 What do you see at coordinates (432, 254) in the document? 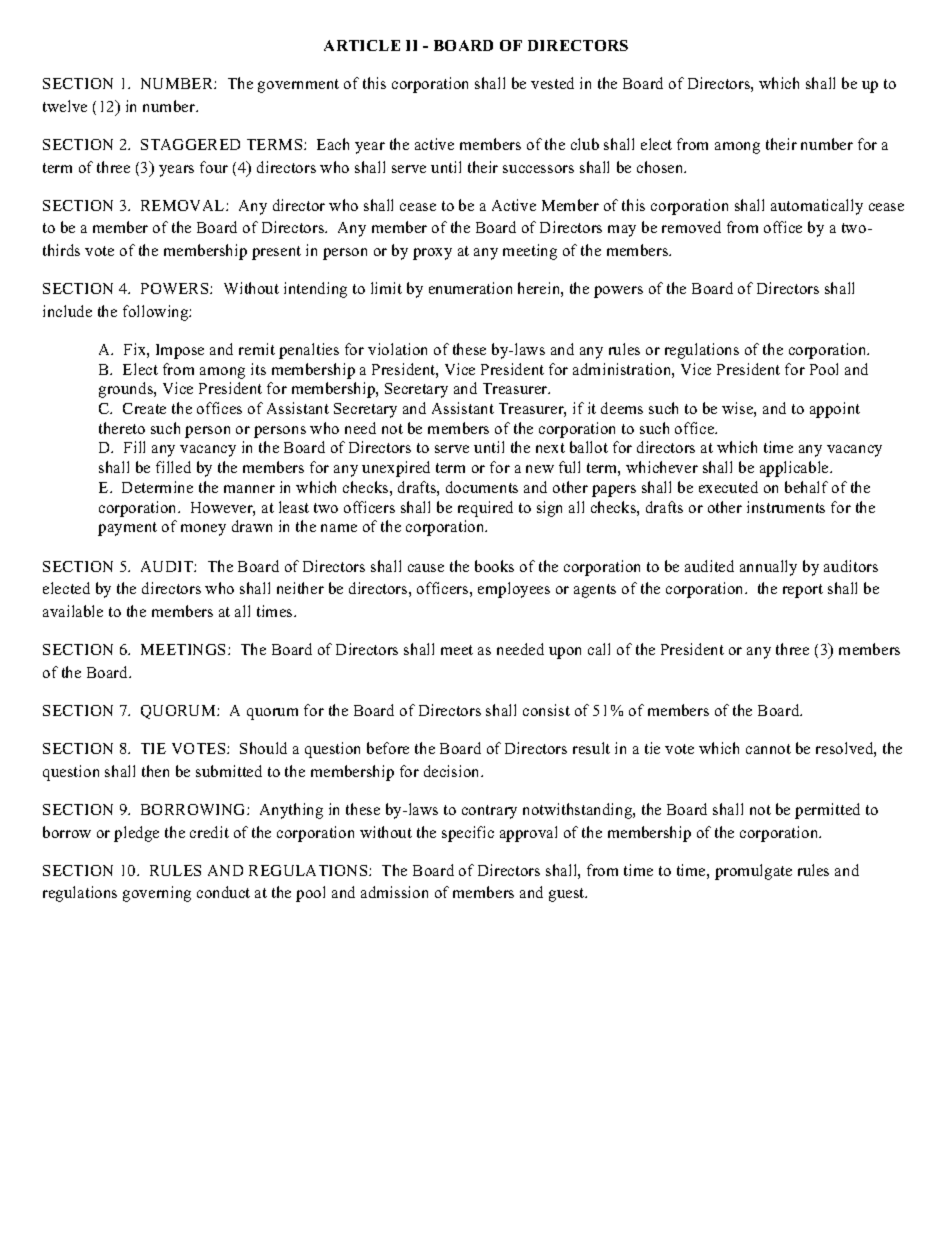
I see `proxy` at bounding box center [432, 254].
